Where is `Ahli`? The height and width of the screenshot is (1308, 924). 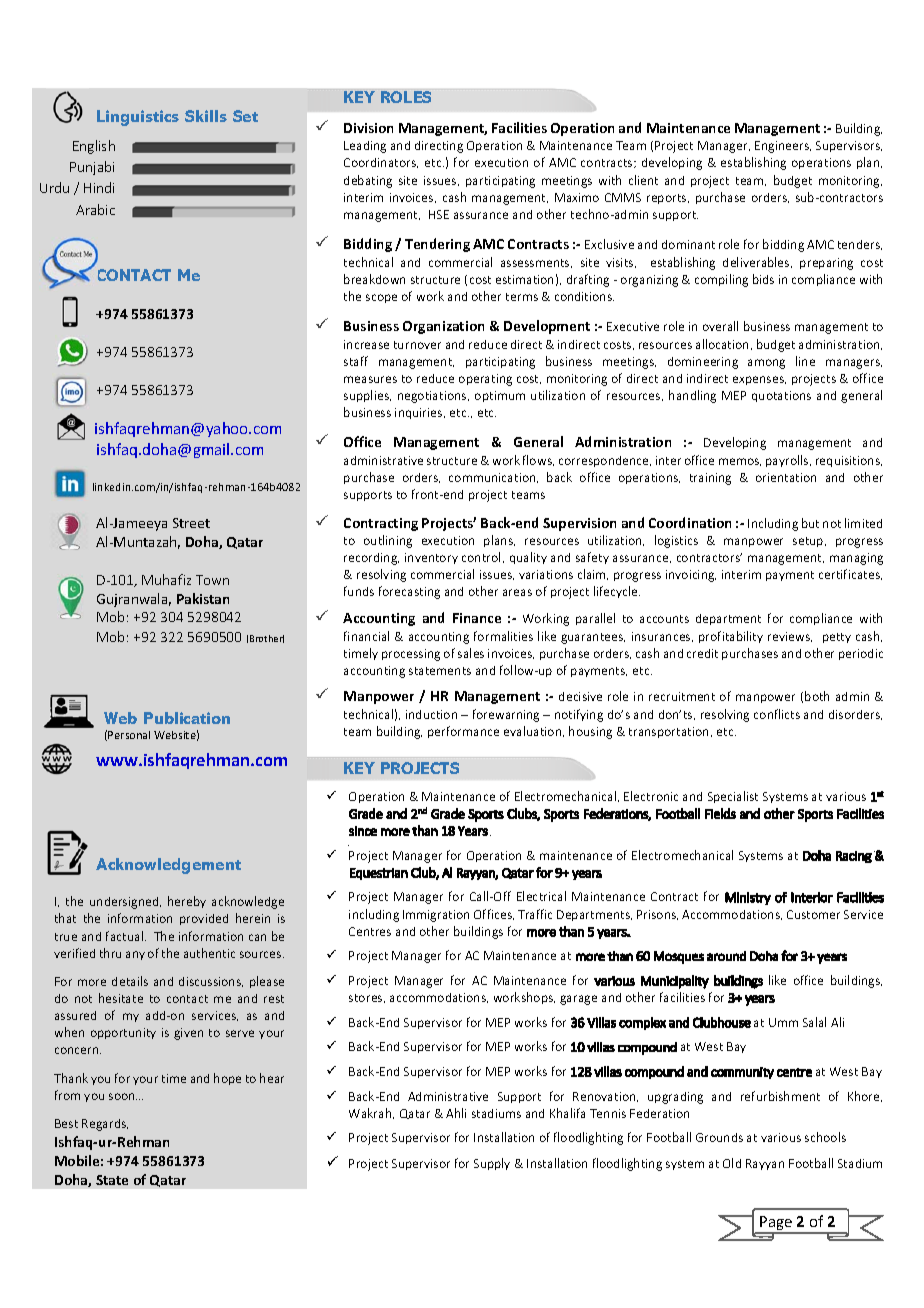
Ahli is located at coordinates (456, 1113).
